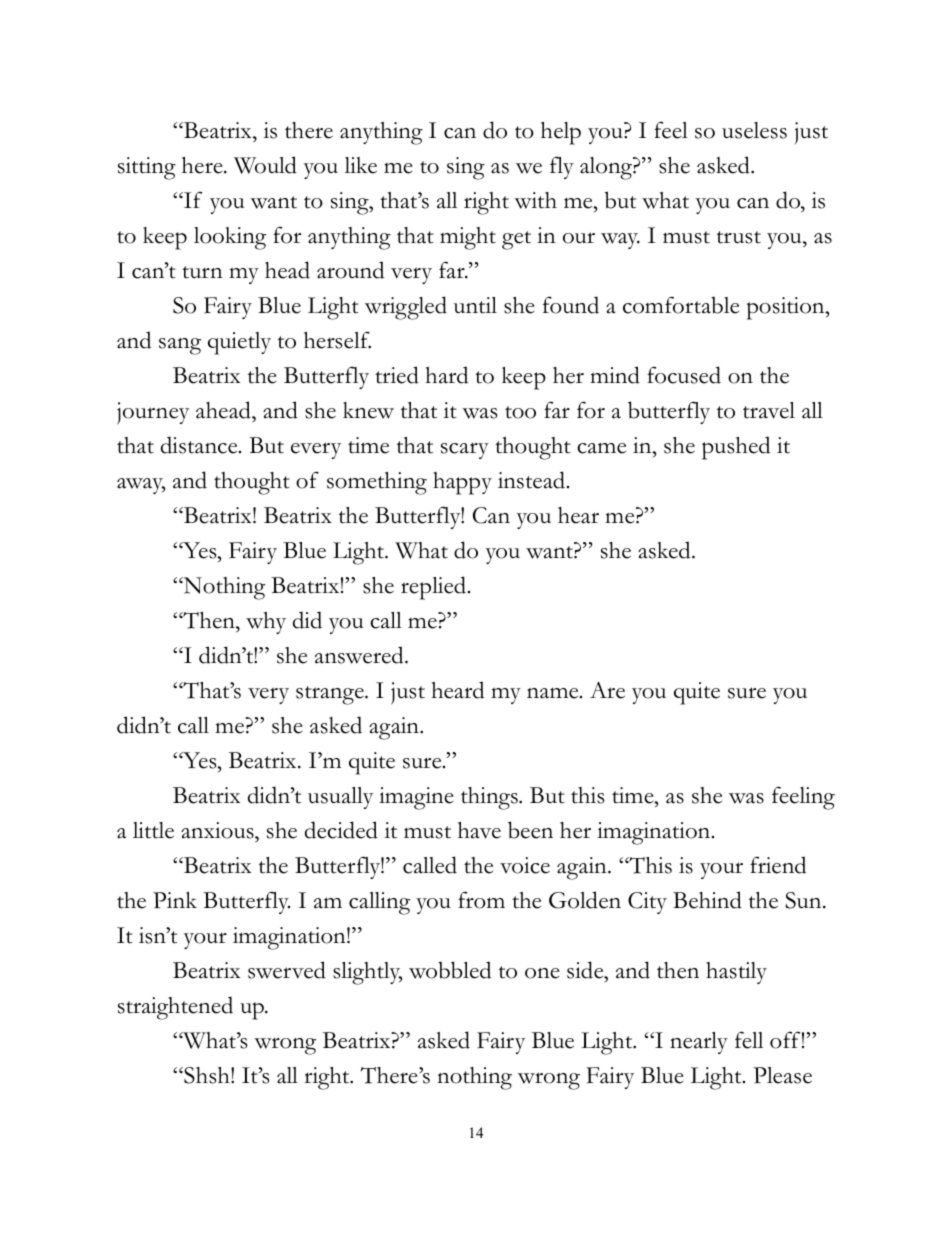 This image has width=952, height=1233. Describe the element at coordinates (446, 375) in the image. I see `hard` at that location.
